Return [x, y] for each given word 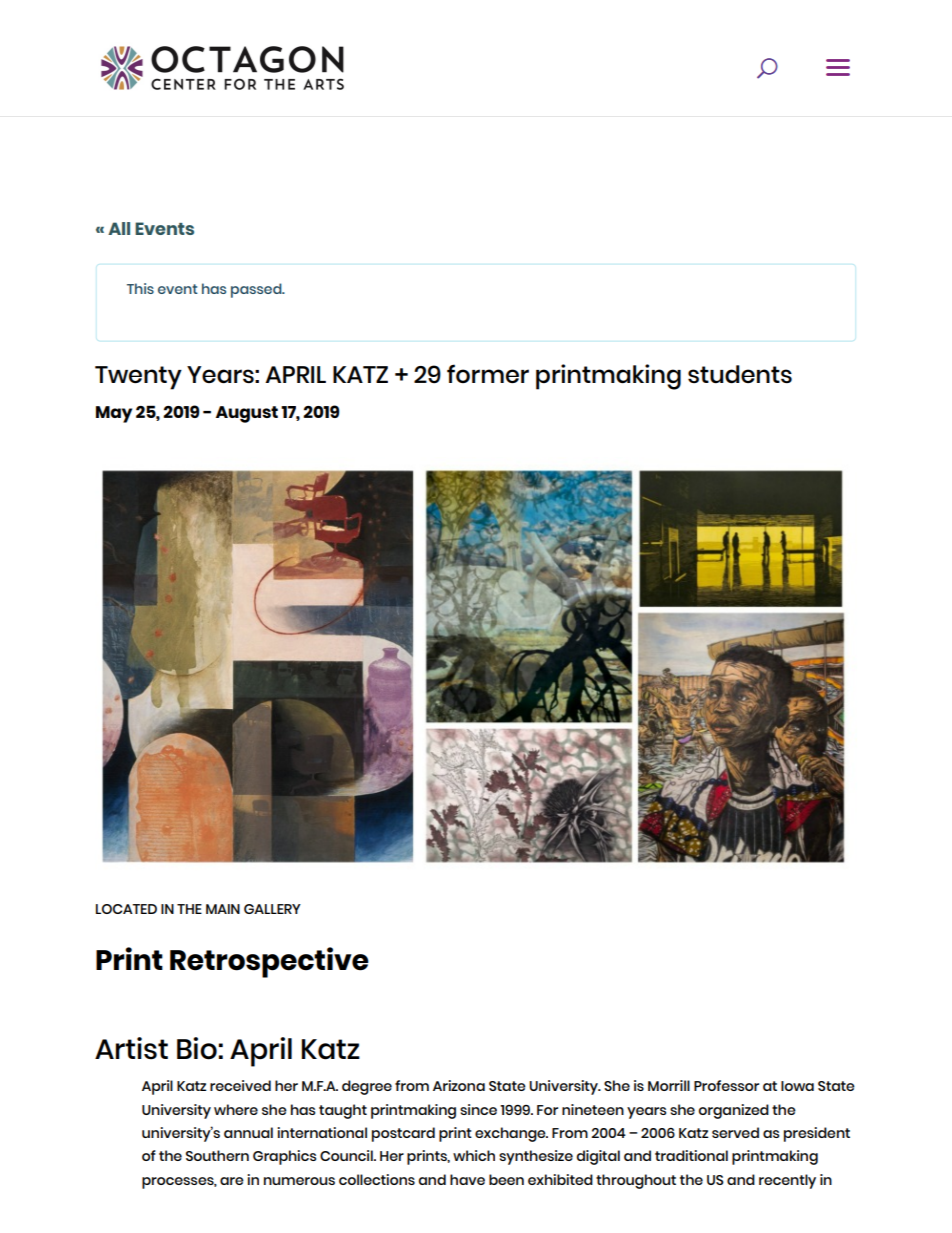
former [488, 373]
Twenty [138, 378]
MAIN [223, 909]
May [114, 414]
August [247, 414]
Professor [726, 1085]
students [740, 374]
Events [164, 228]
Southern [217, 1155]
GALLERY [272, 909]
